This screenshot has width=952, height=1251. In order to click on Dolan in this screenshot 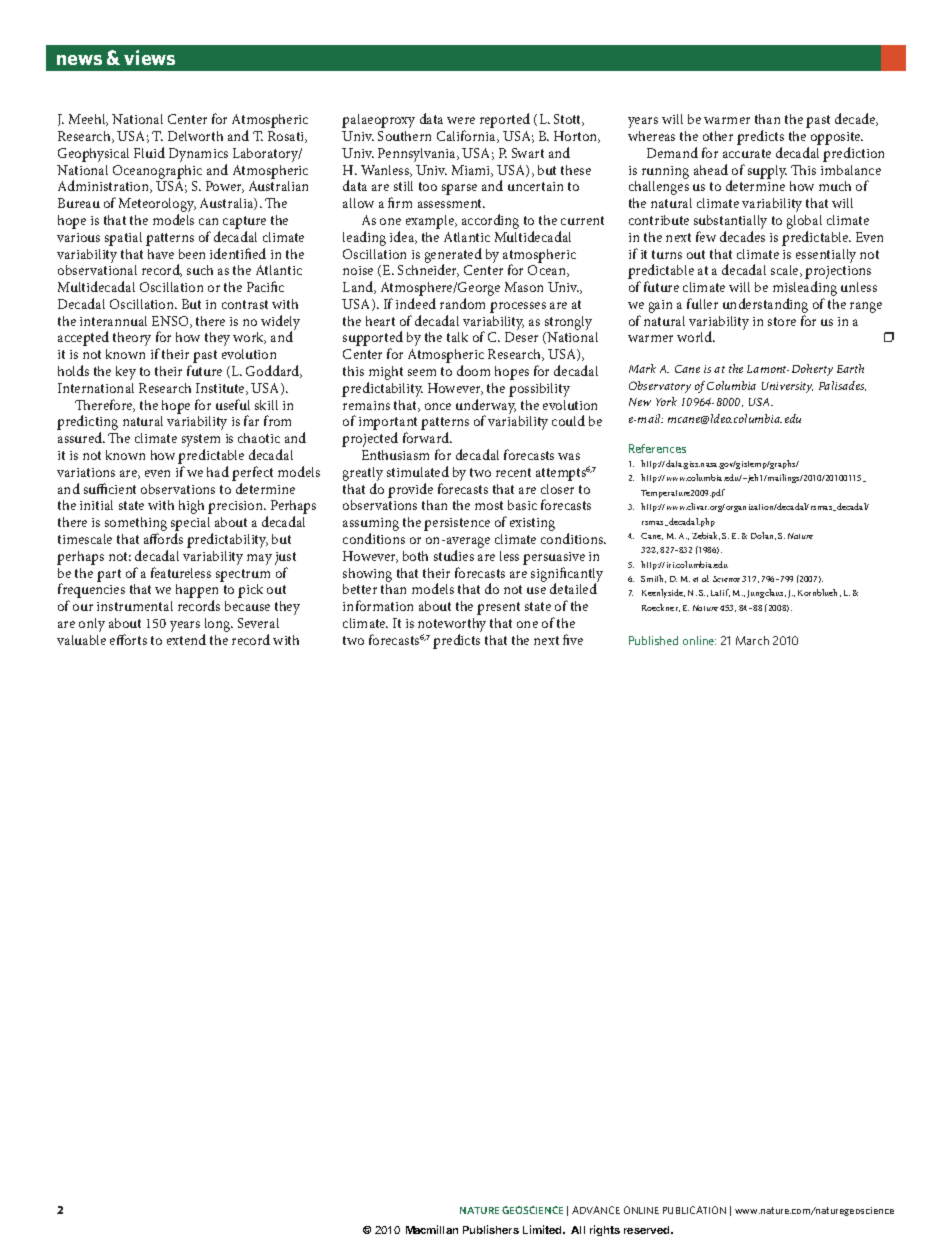, I will do `click(763, 536)`.
